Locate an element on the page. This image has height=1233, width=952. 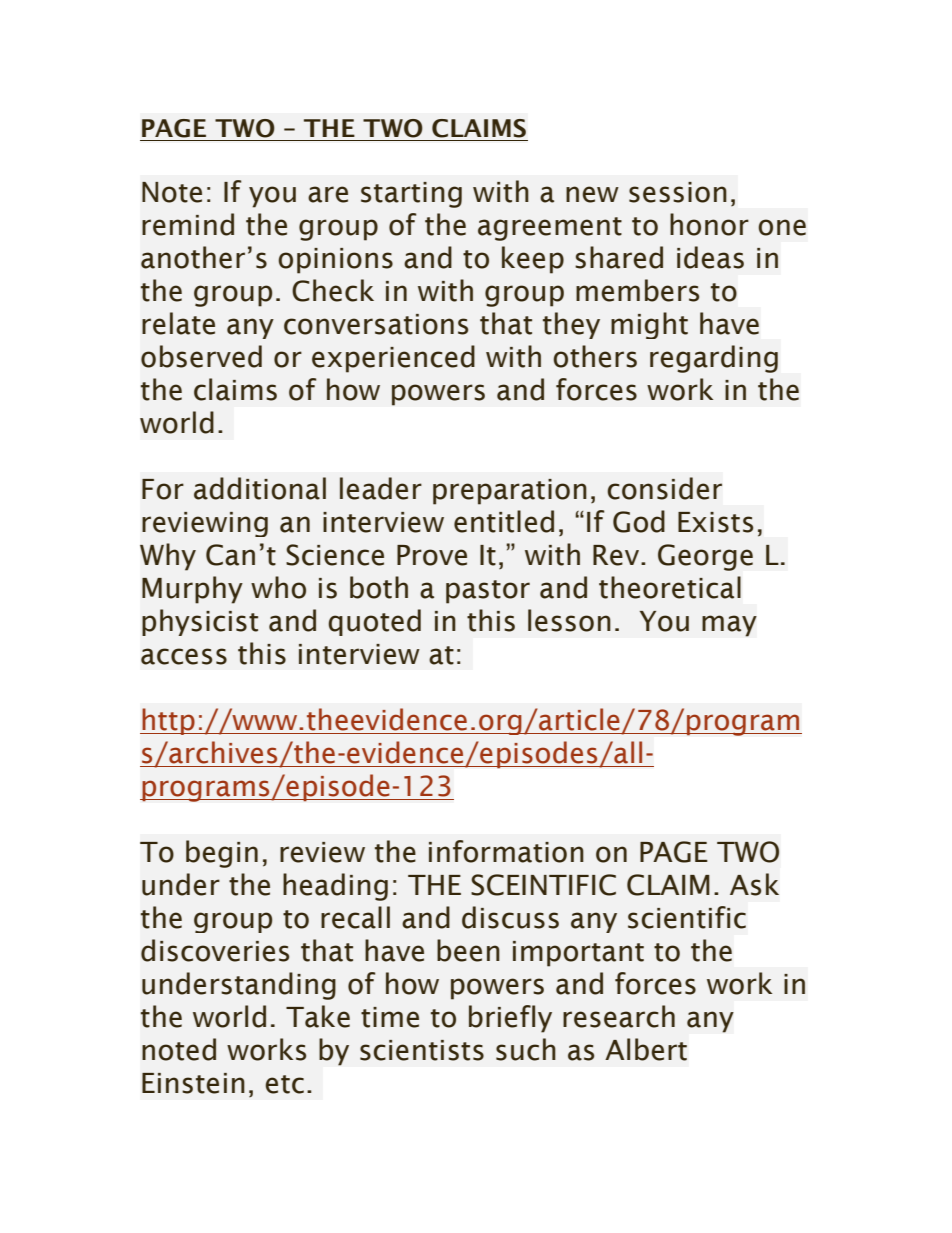
Albert is located at coordinates (646, 1049).
